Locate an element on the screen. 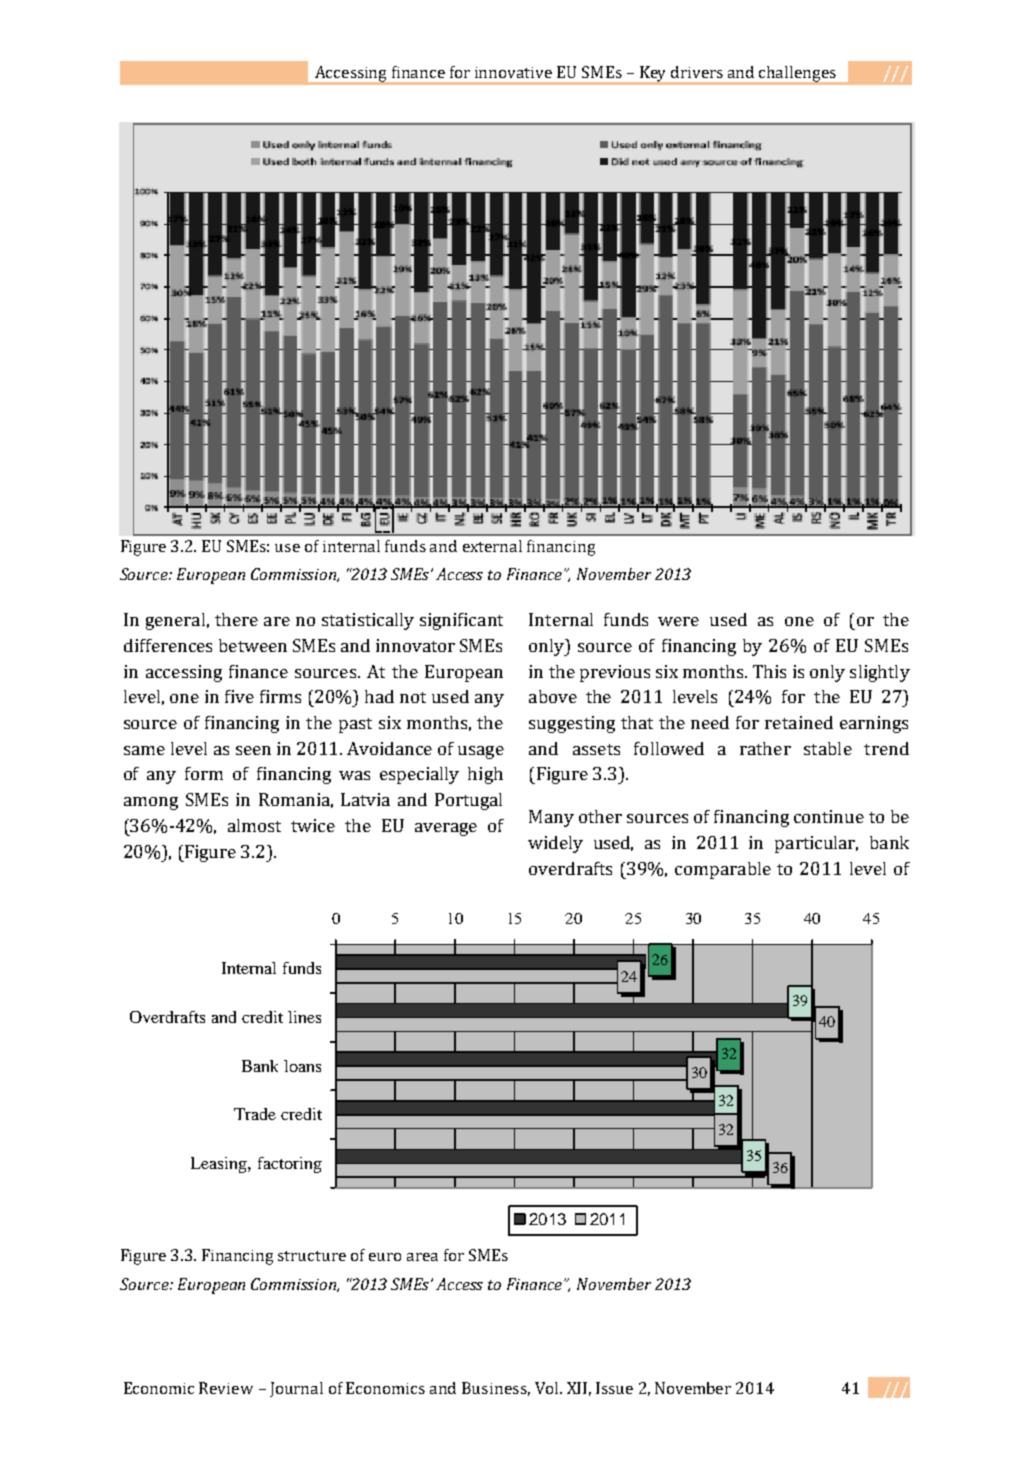 This screenshot has height=1459, width=1032. innovative is located at coordinates (513, 72).
